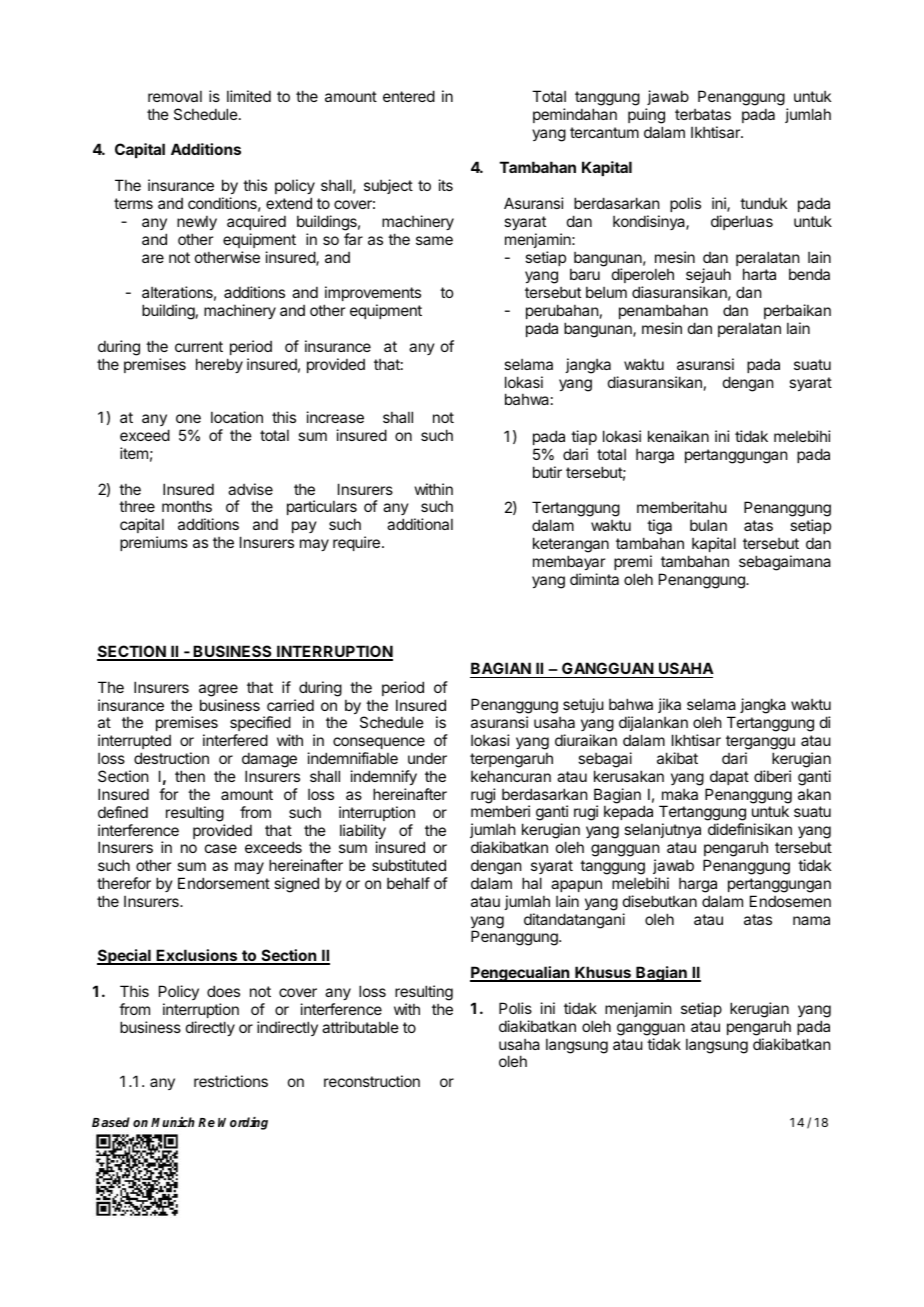 The width and height of the document is (924, 1307). Describe the element at coordinates (190, 776) in the document. I see `then` at that location.
